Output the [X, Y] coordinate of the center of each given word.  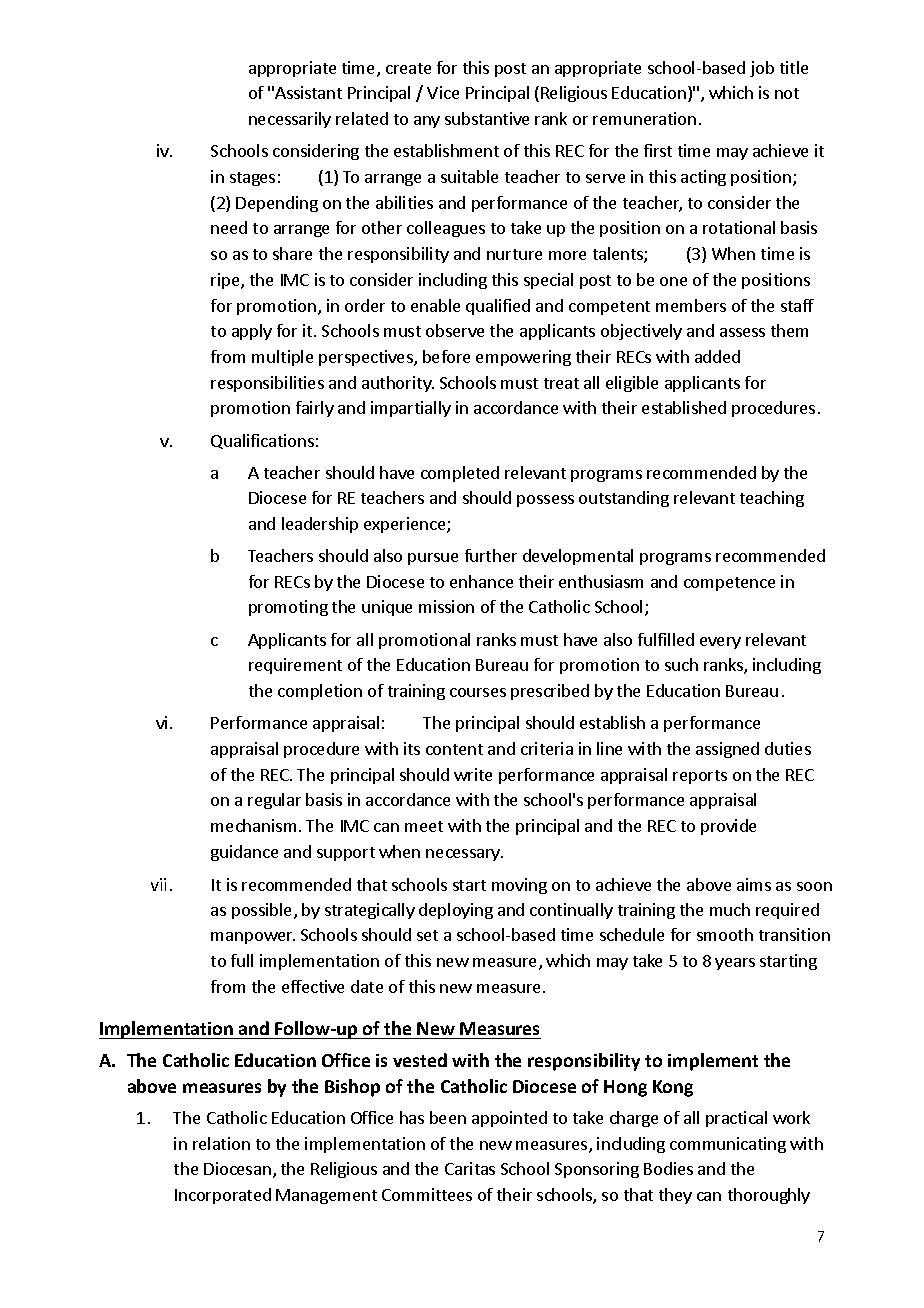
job [762, 69]
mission [446, 606]
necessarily [290, 120]
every [720, 643]
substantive [487, 118]
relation [221, 1143]
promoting [288, 608]
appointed [509, 1119]
